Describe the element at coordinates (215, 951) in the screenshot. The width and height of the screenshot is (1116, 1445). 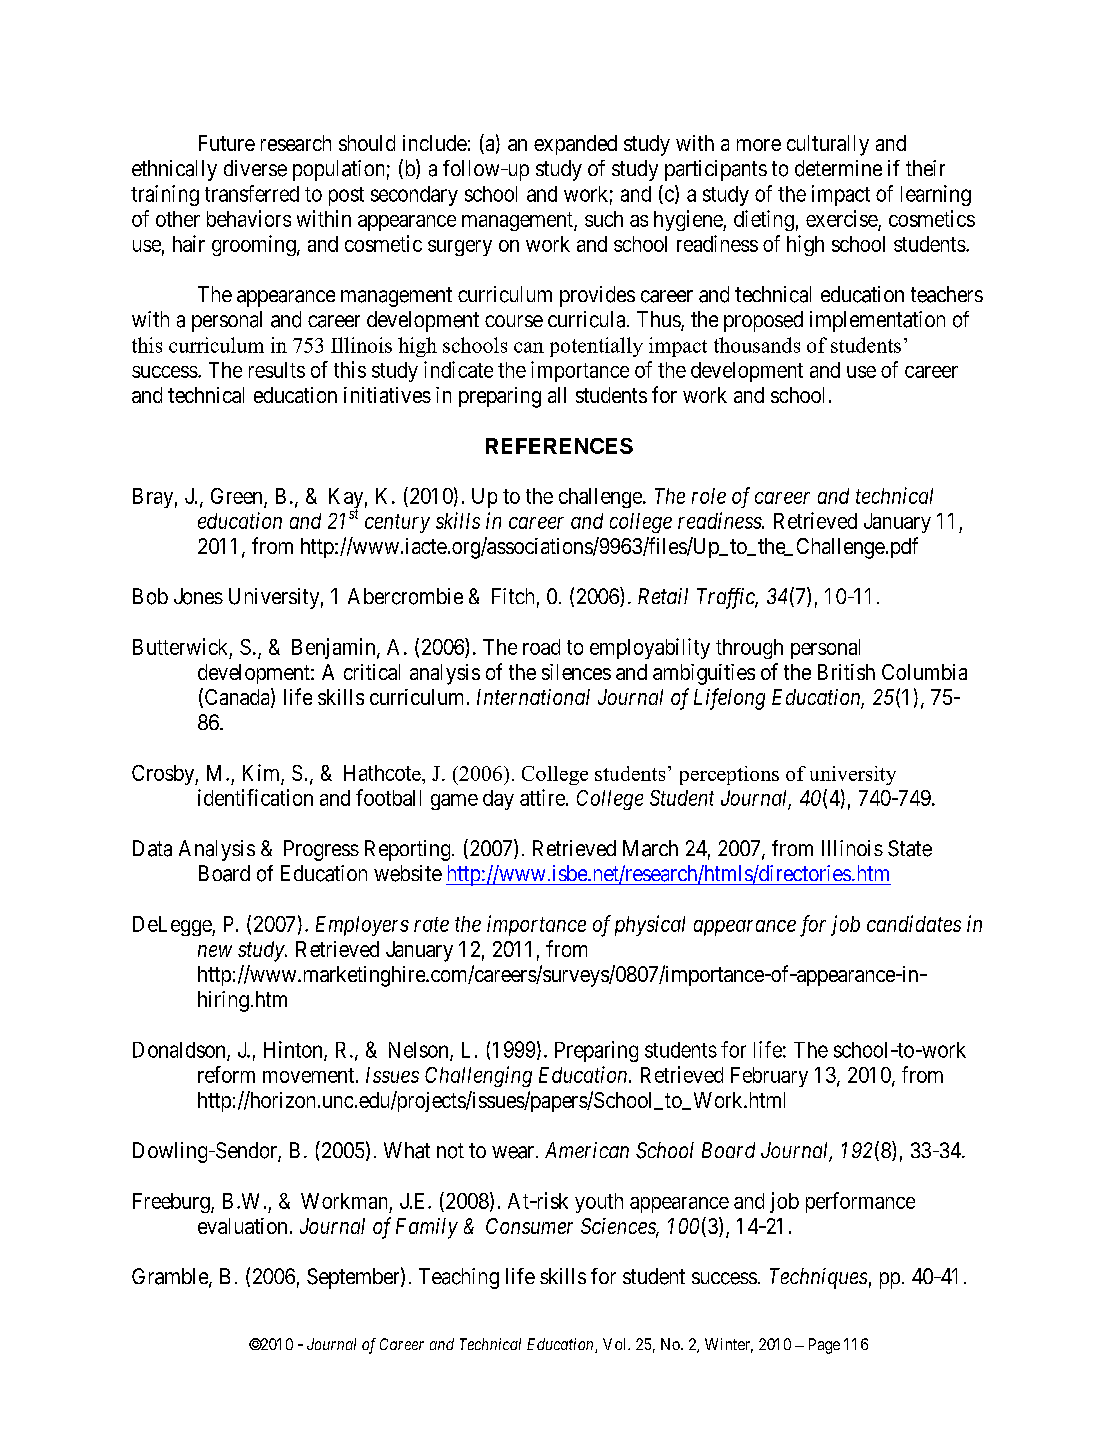
I see `new` at that location.
